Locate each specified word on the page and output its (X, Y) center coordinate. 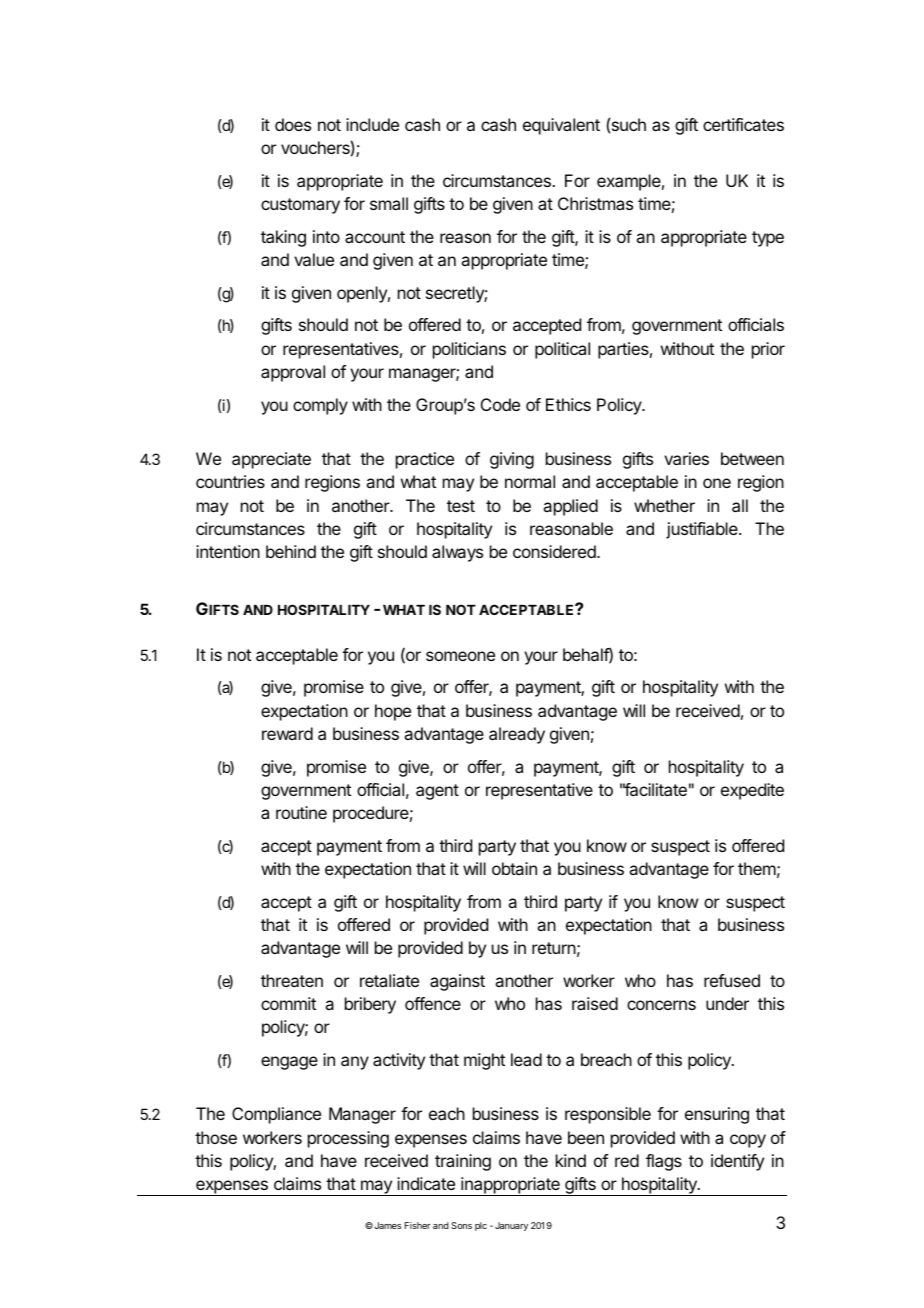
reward (287, 733)
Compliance (276, 1115)
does (293, 124)
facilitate (655, 789)
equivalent (561, 126)
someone (460, 656)
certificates (743, 124)
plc (481, 1226)
